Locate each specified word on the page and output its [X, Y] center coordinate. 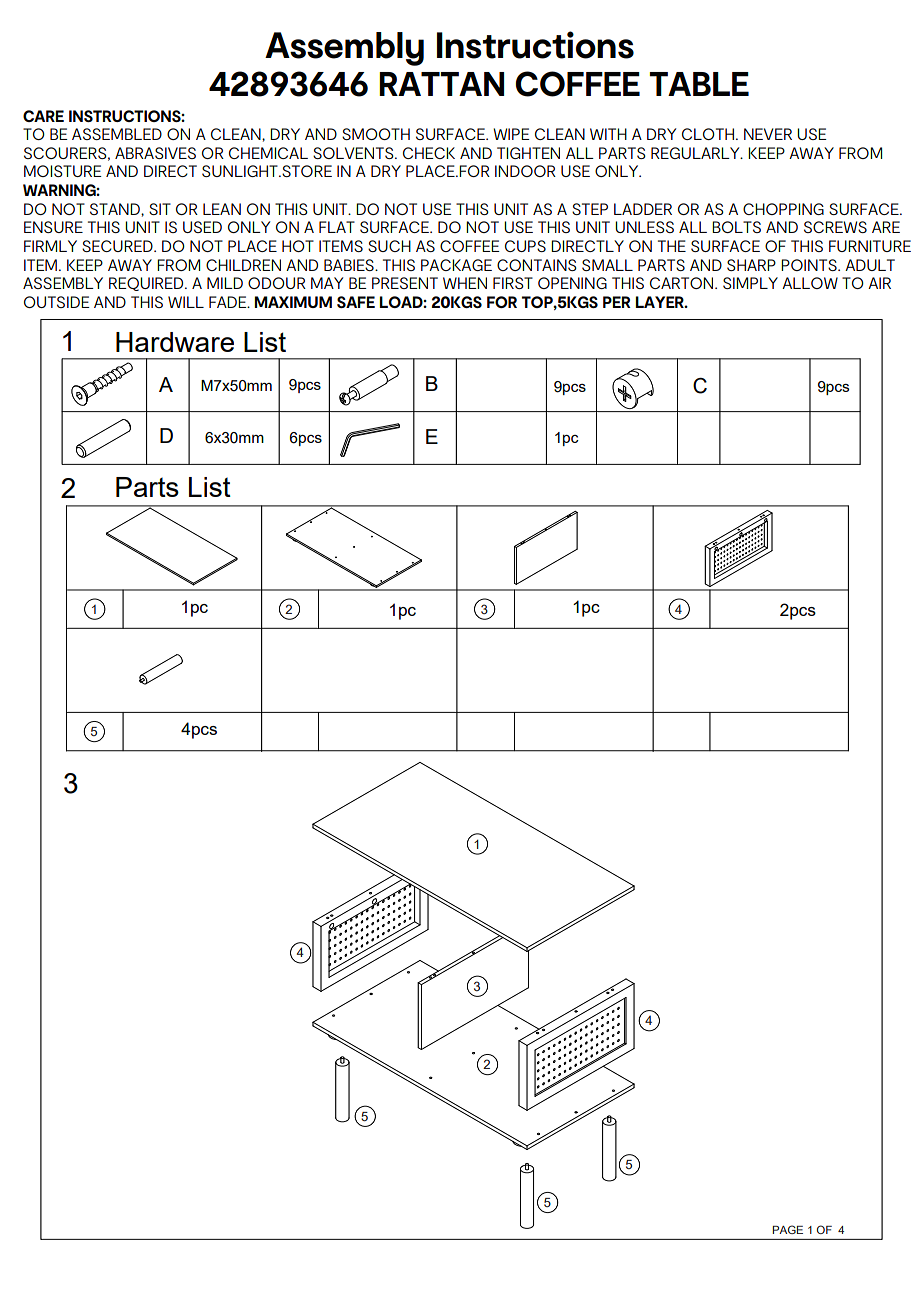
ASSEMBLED [117, 134]
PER [617, 302]
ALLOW [810, 283]
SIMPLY [750, 283]
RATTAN [441, 84]
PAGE [787, 1229]
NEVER [768, 134]
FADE [229, 302]
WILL [186, 302]
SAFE [356, 302]
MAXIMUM [293, 302]
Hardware [175, 342]
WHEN [465, 283]
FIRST [513, 283]
